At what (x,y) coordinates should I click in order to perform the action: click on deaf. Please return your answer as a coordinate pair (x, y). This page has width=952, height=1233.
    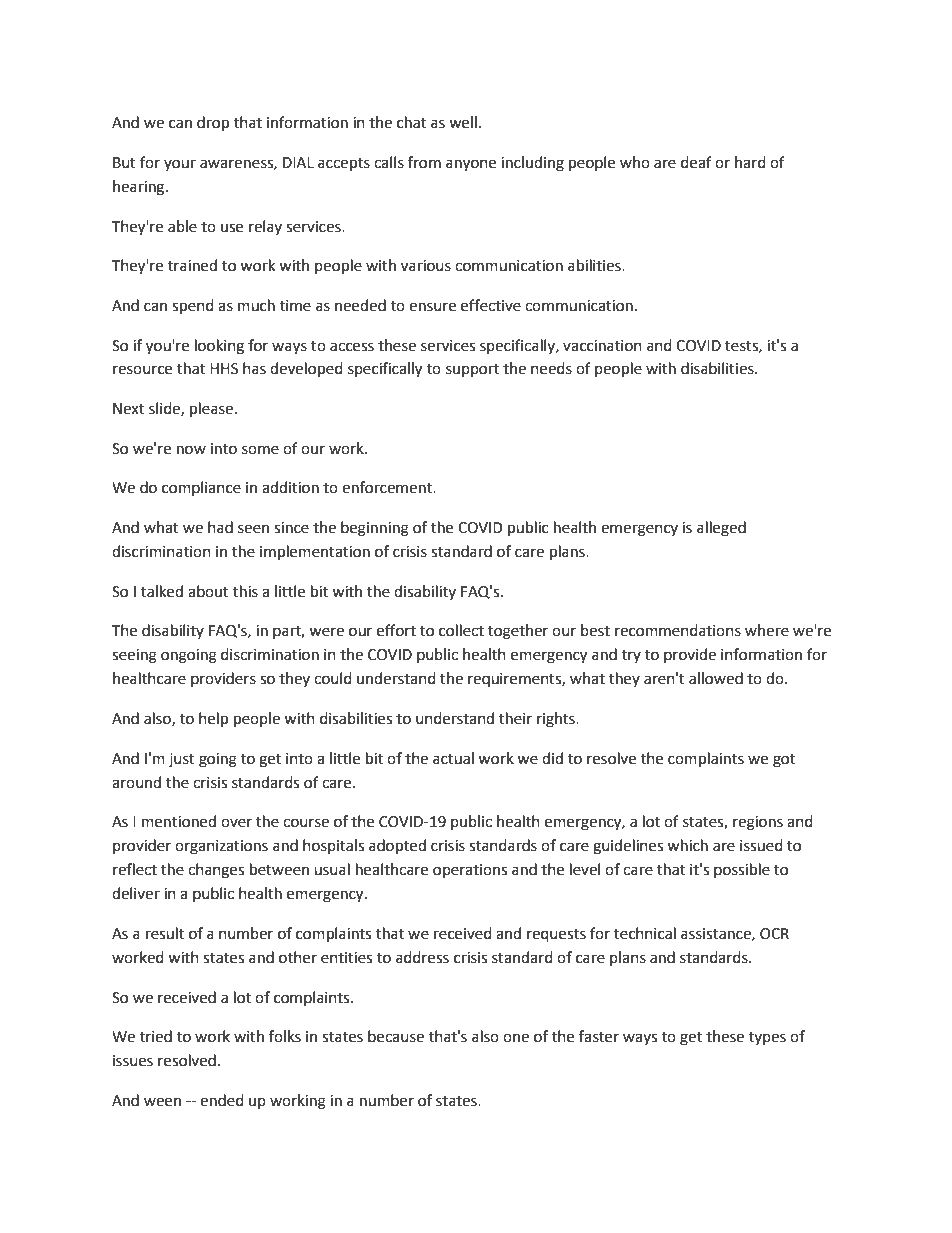
    Looking at the image, I should click on (696, 162).
